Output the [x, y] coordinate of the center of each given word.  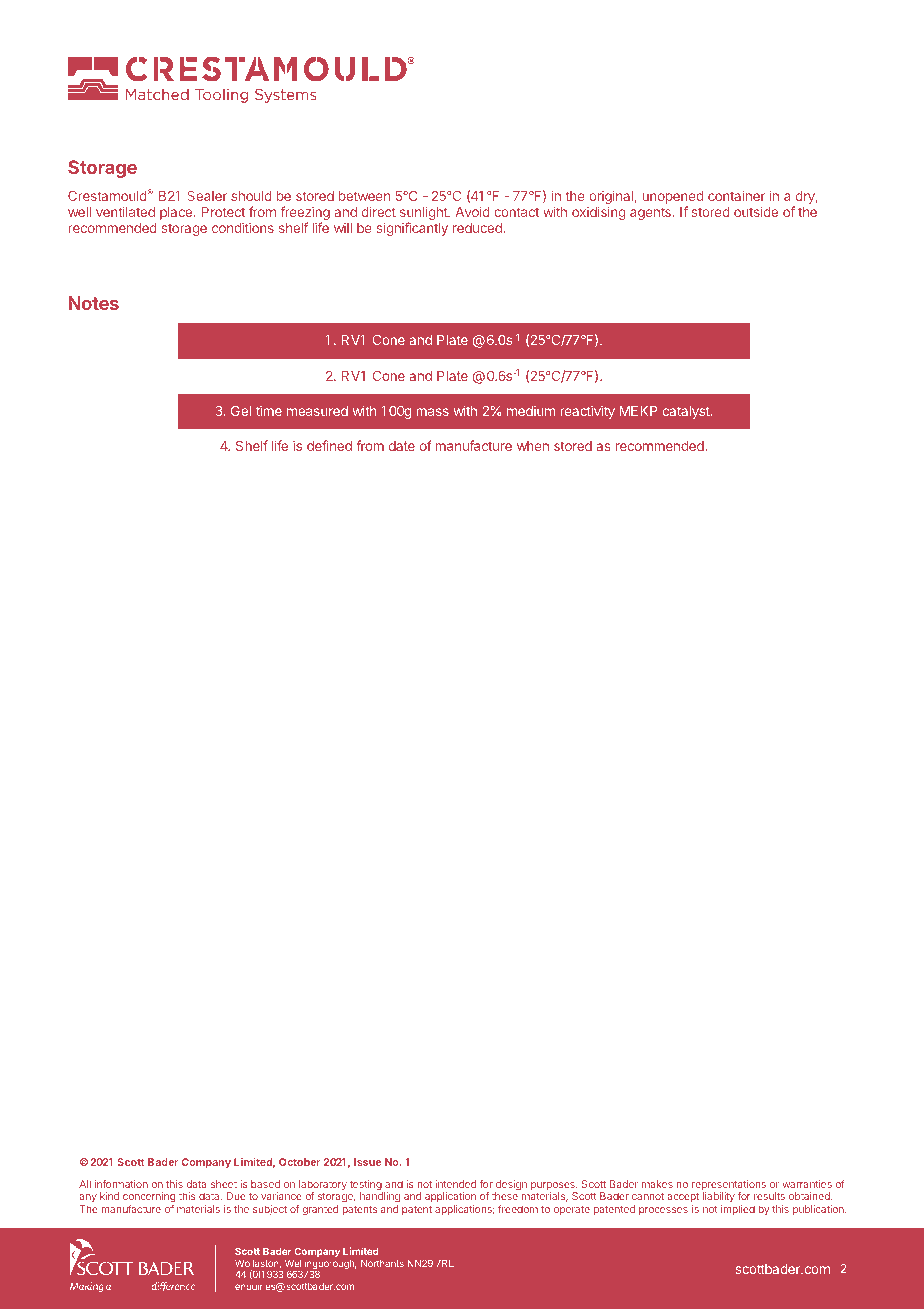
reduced [478, 228]
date [402, 446]
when [533, 446]
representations [729, 1186]
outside [756, 211]
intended [455, 1184]
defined [329, 445]
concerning [149, 1199]
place [177, 213]
